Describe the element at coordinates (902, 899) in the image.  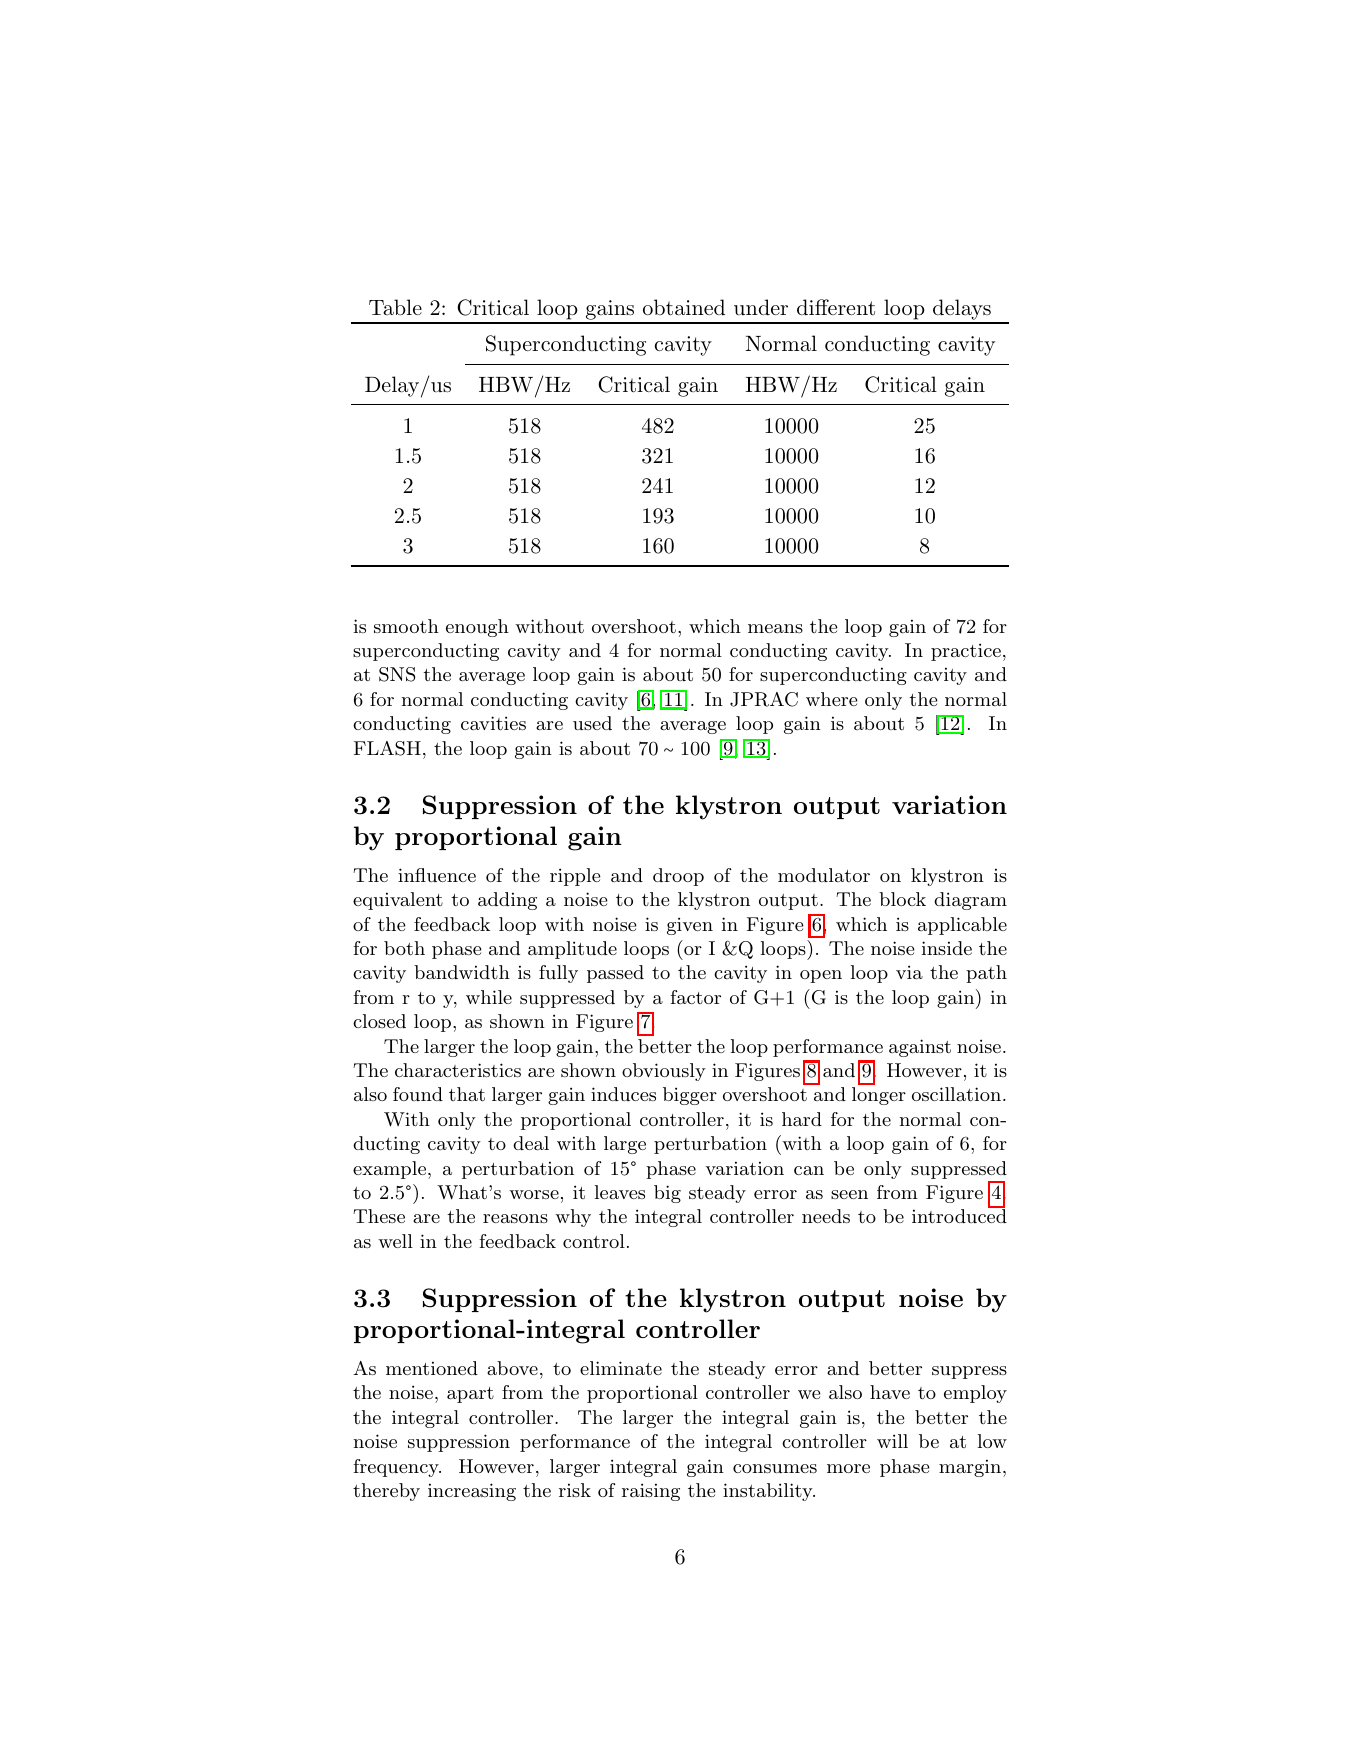
I see `block` at that location.
